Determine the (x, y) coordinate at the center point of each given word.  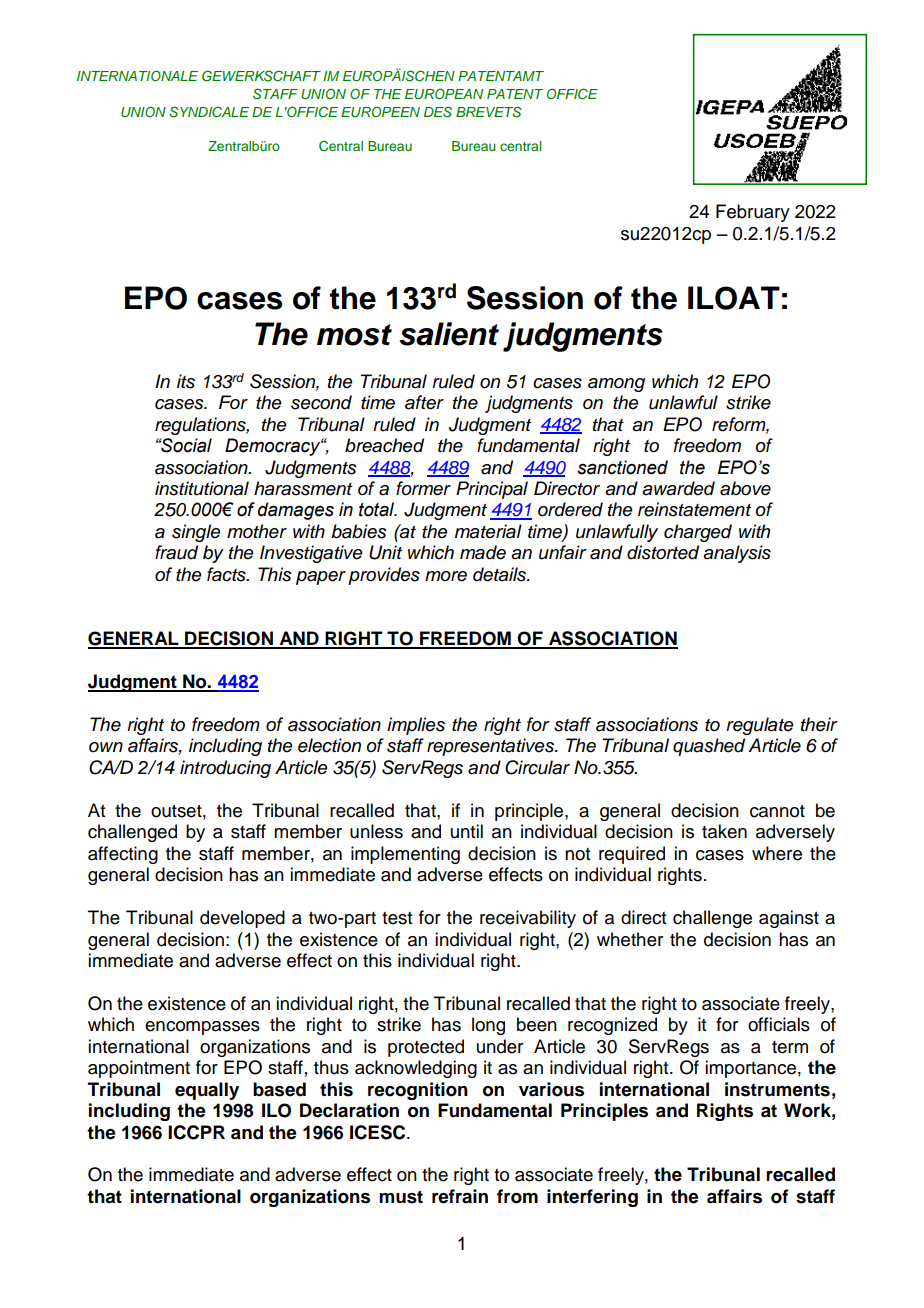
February (753, 213)
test (397, 918)
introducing (225, 769)
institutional (202, 488)
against (789, 919)
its (186, 381)
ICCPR (196, 1132)
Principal (492, 490)
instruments (777, 1089)
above (745, 488)
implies (416, 726)
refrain (460, 1196)
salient (449, 334)
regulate (760, 726)
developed (242, 919)
